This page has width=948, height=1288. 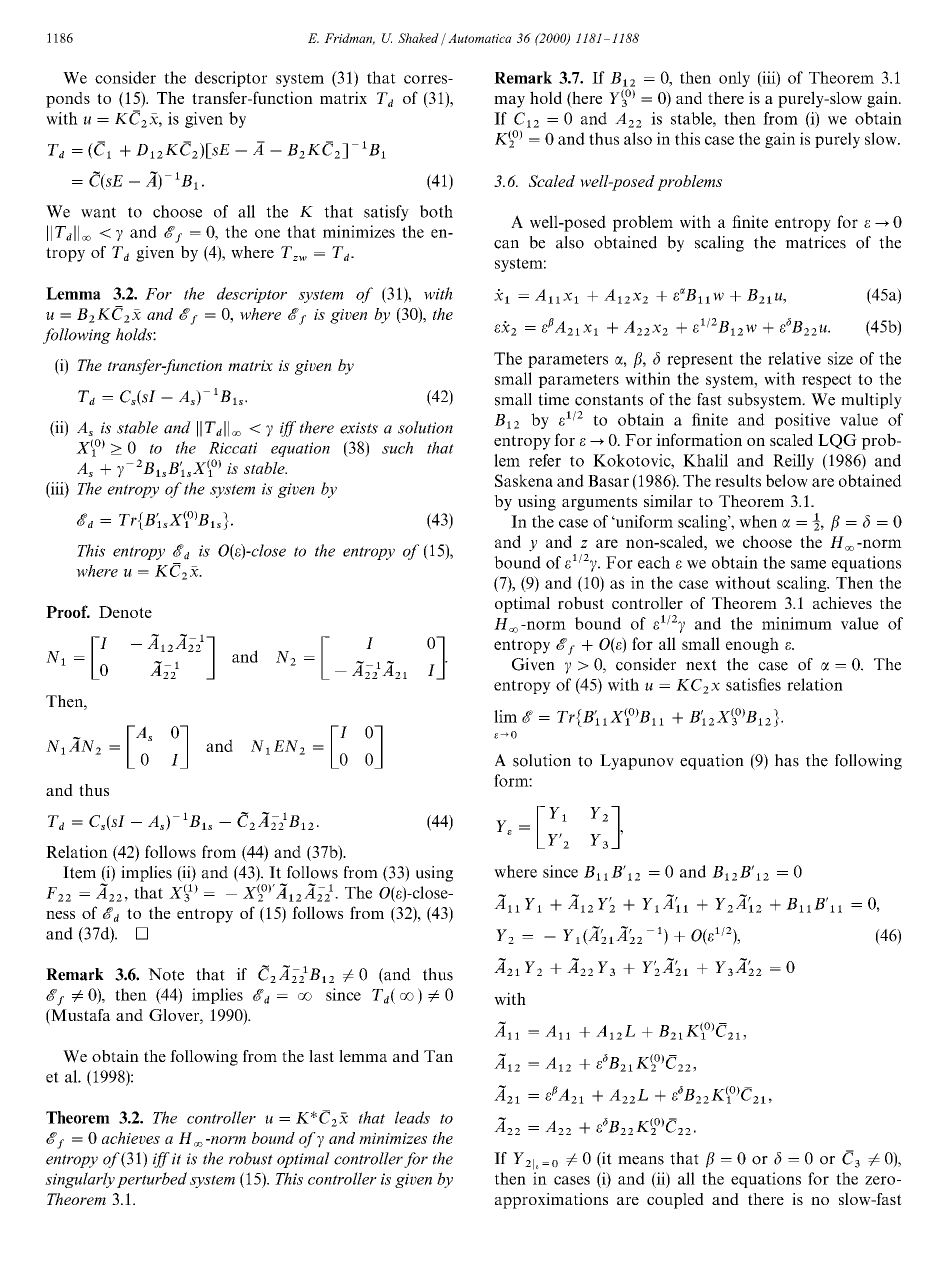 What do you see at coordinates (480, 38) in the page?
I see `Automatica` at bounding box center [480, 38].
